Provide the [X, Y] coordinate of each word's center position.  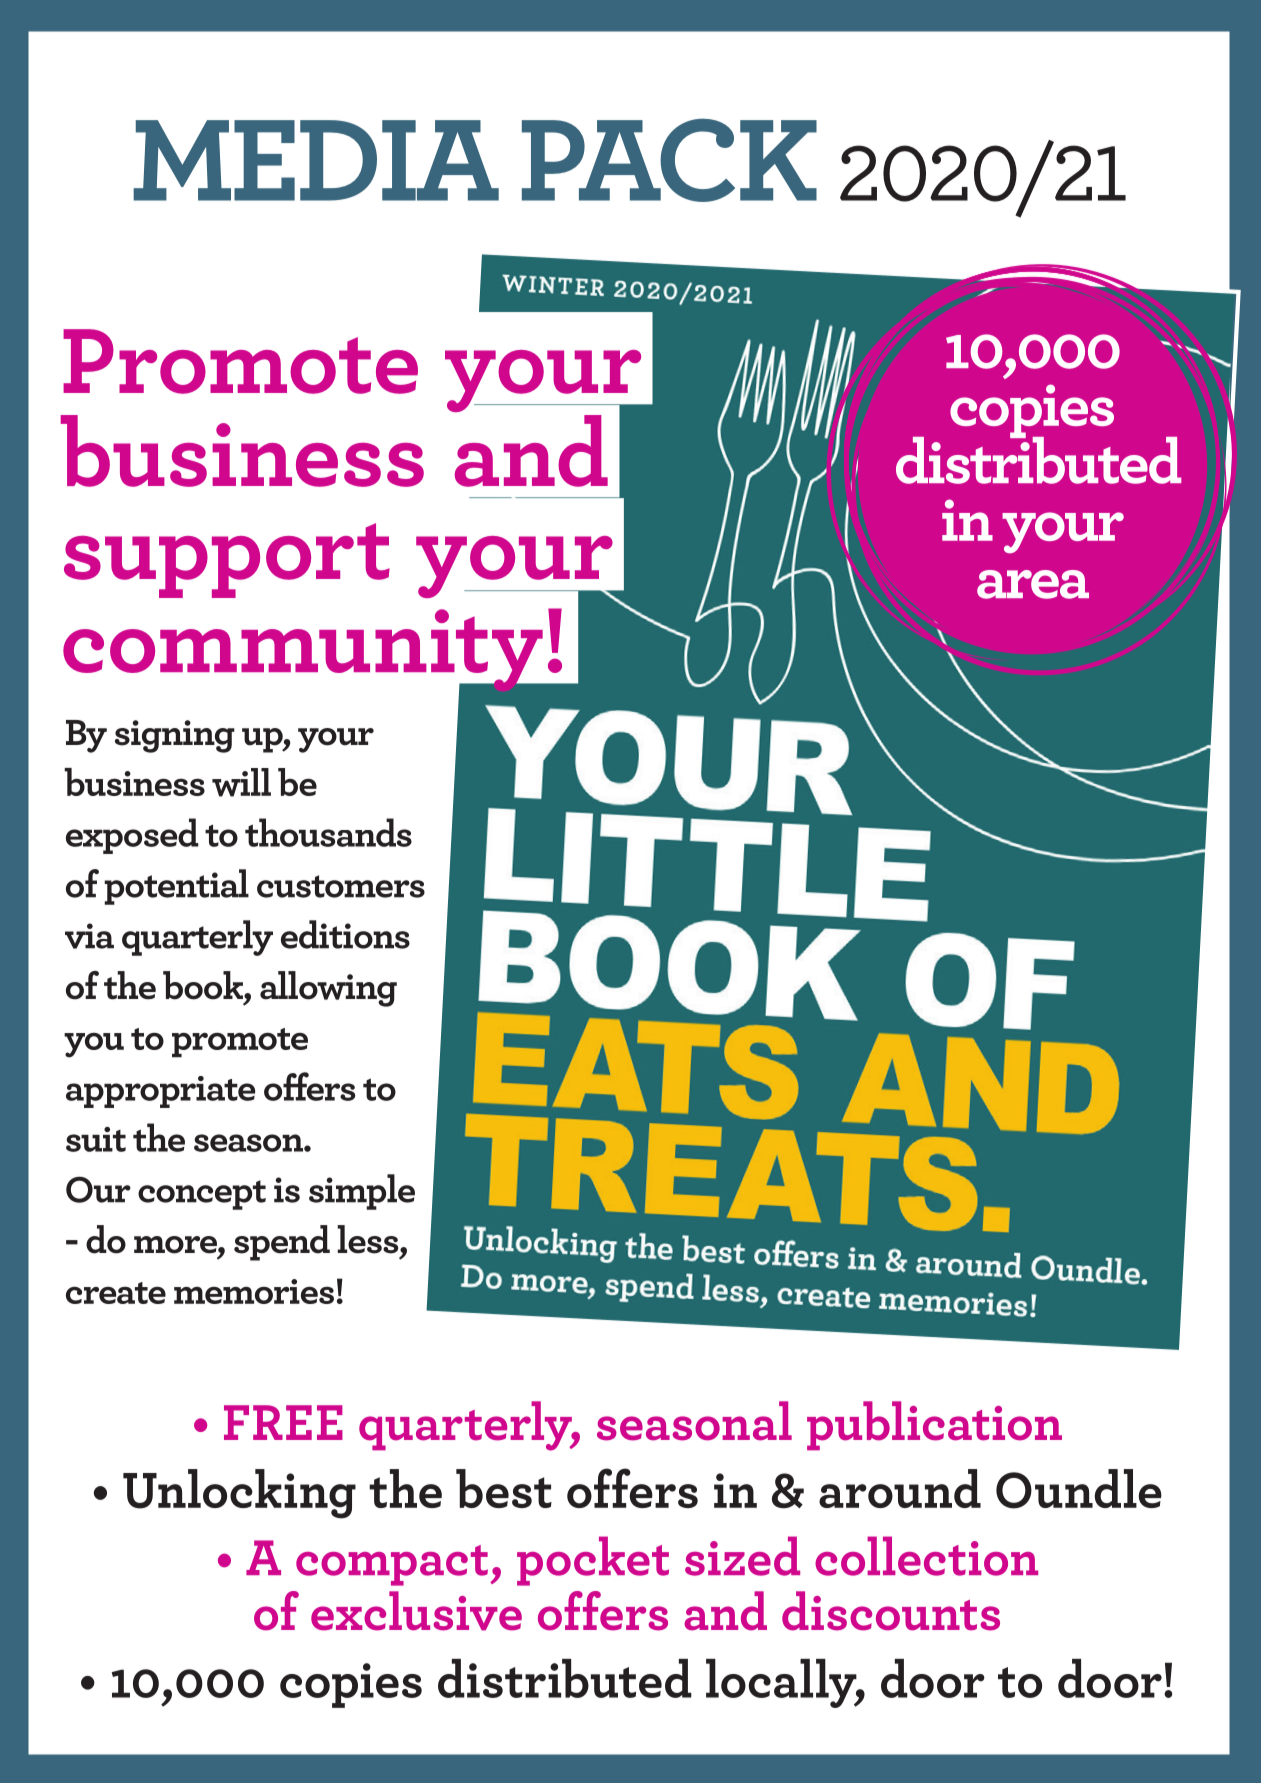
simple [362, 1192]
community [304, 651]
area [1033, 584]
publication [934, 1426]
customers [341, 886]
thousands [328, 832]
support [227, 560]
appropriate [160, 1092]
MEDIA [316, 160]
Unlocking [239, 1494]
